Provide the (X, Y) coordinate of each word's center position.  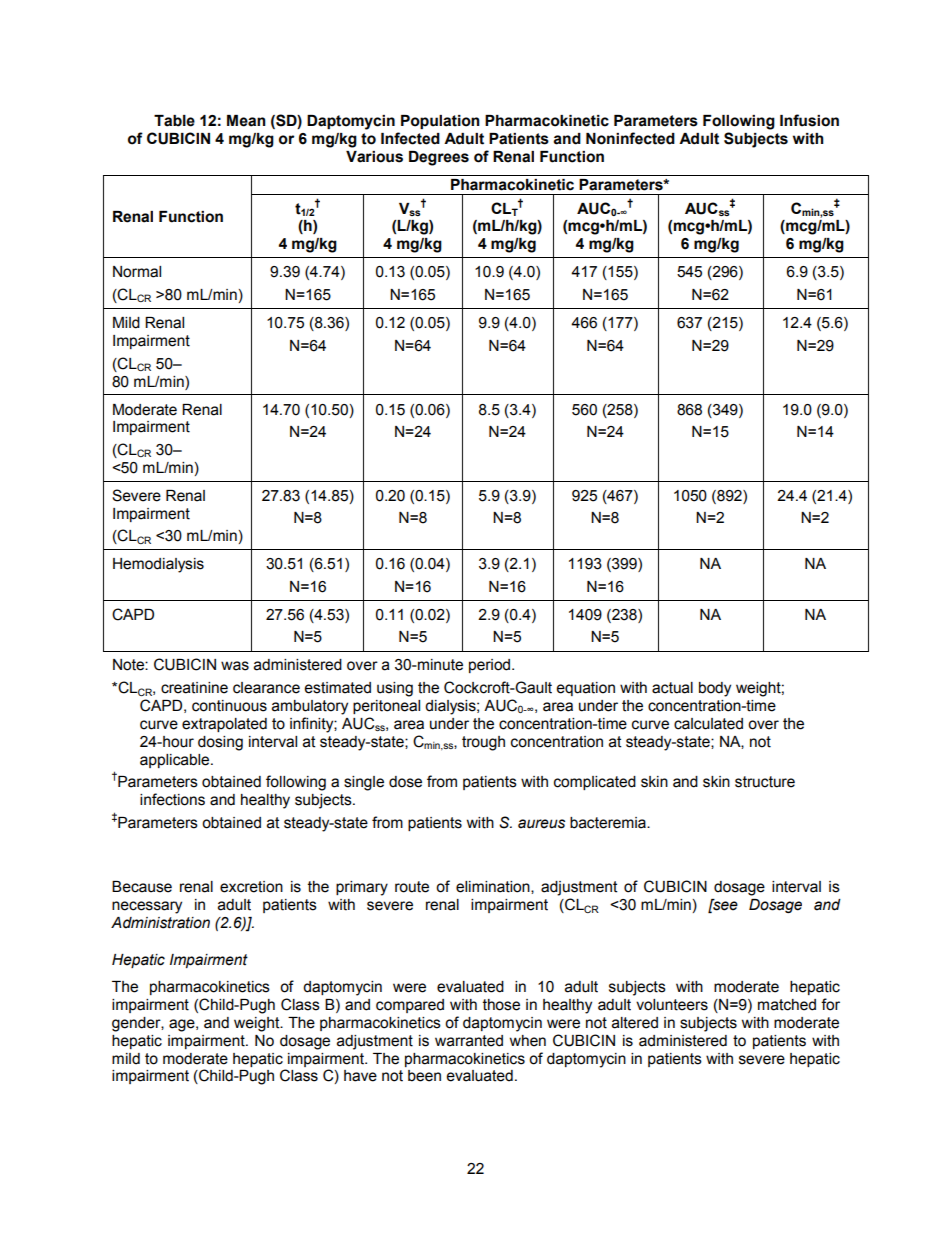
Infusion (809, 120)
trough (483, 743)
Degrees (439, 158)
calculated (708, 724)
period (491, 666)
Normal (137, 272)
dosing (220, 743)
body (715, 689)
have (360, 1076)
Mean (246, 121)
